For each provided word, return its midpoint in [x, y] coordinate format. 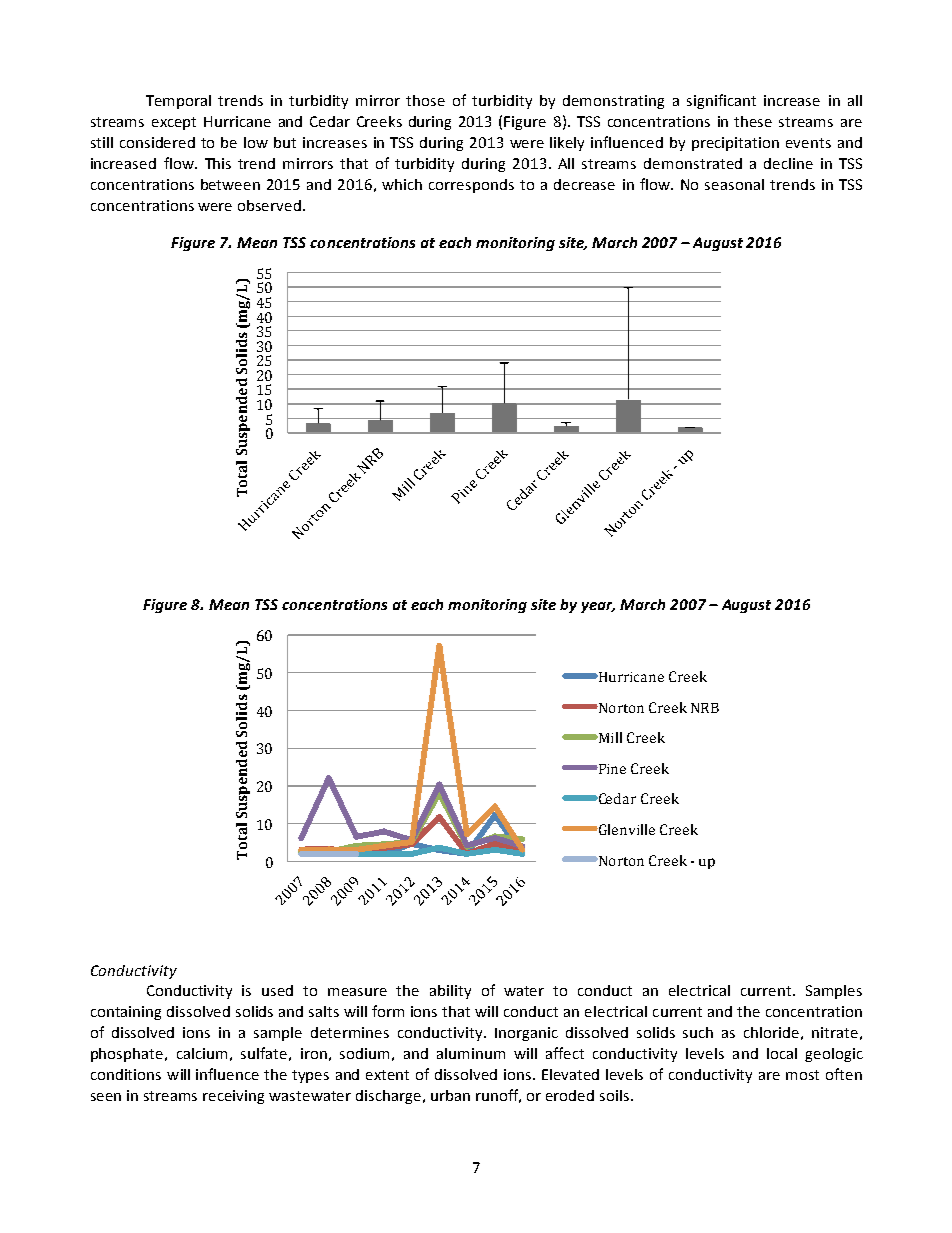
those [425, 100]
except [174, 123]
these [753, 121]
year [598, 607]
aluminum [471, 1053]
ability [450, 992]
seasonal [734, 184]
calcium [202, 1053]
